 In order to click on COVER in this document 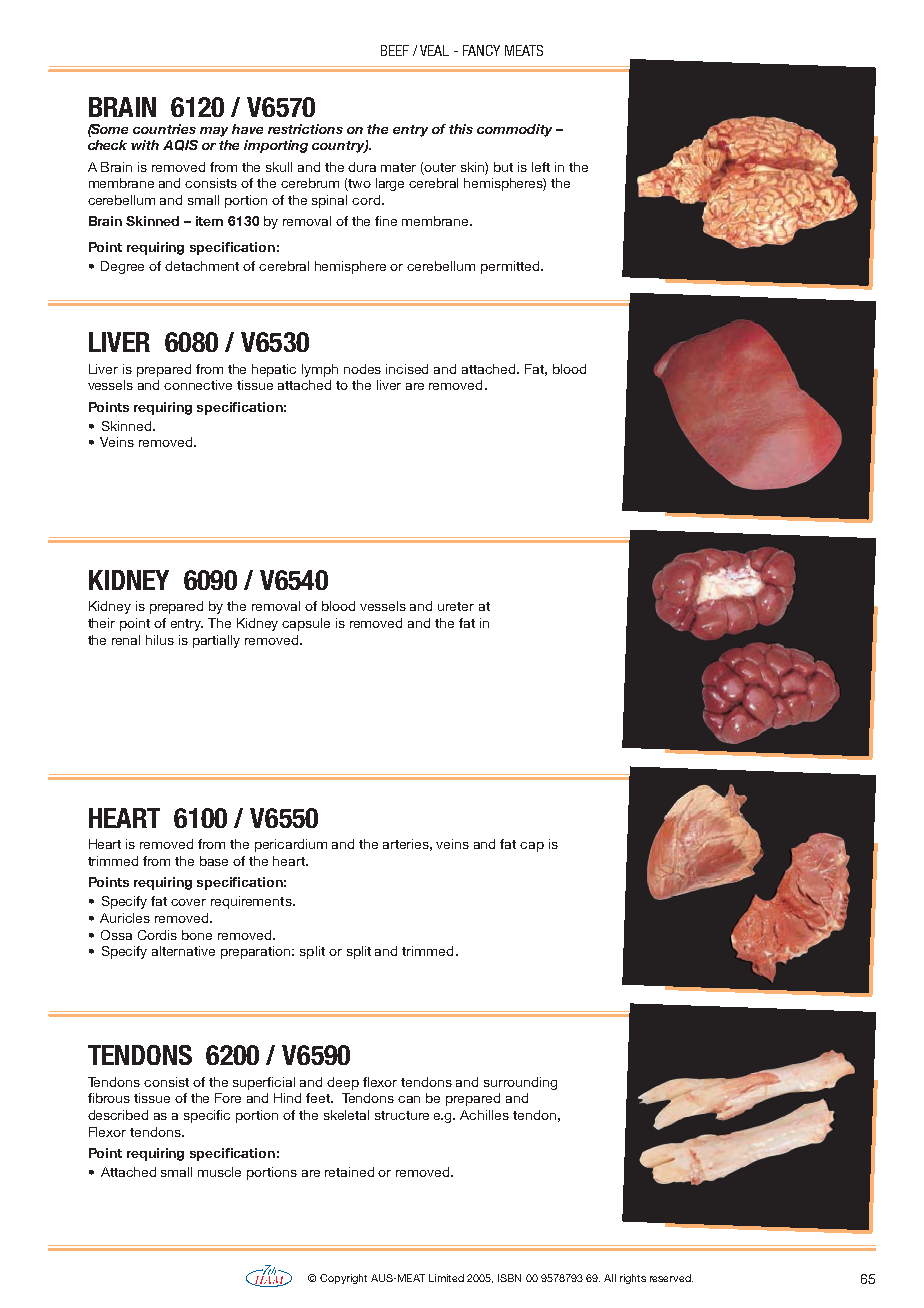, I will do `click(188, 902)`.
